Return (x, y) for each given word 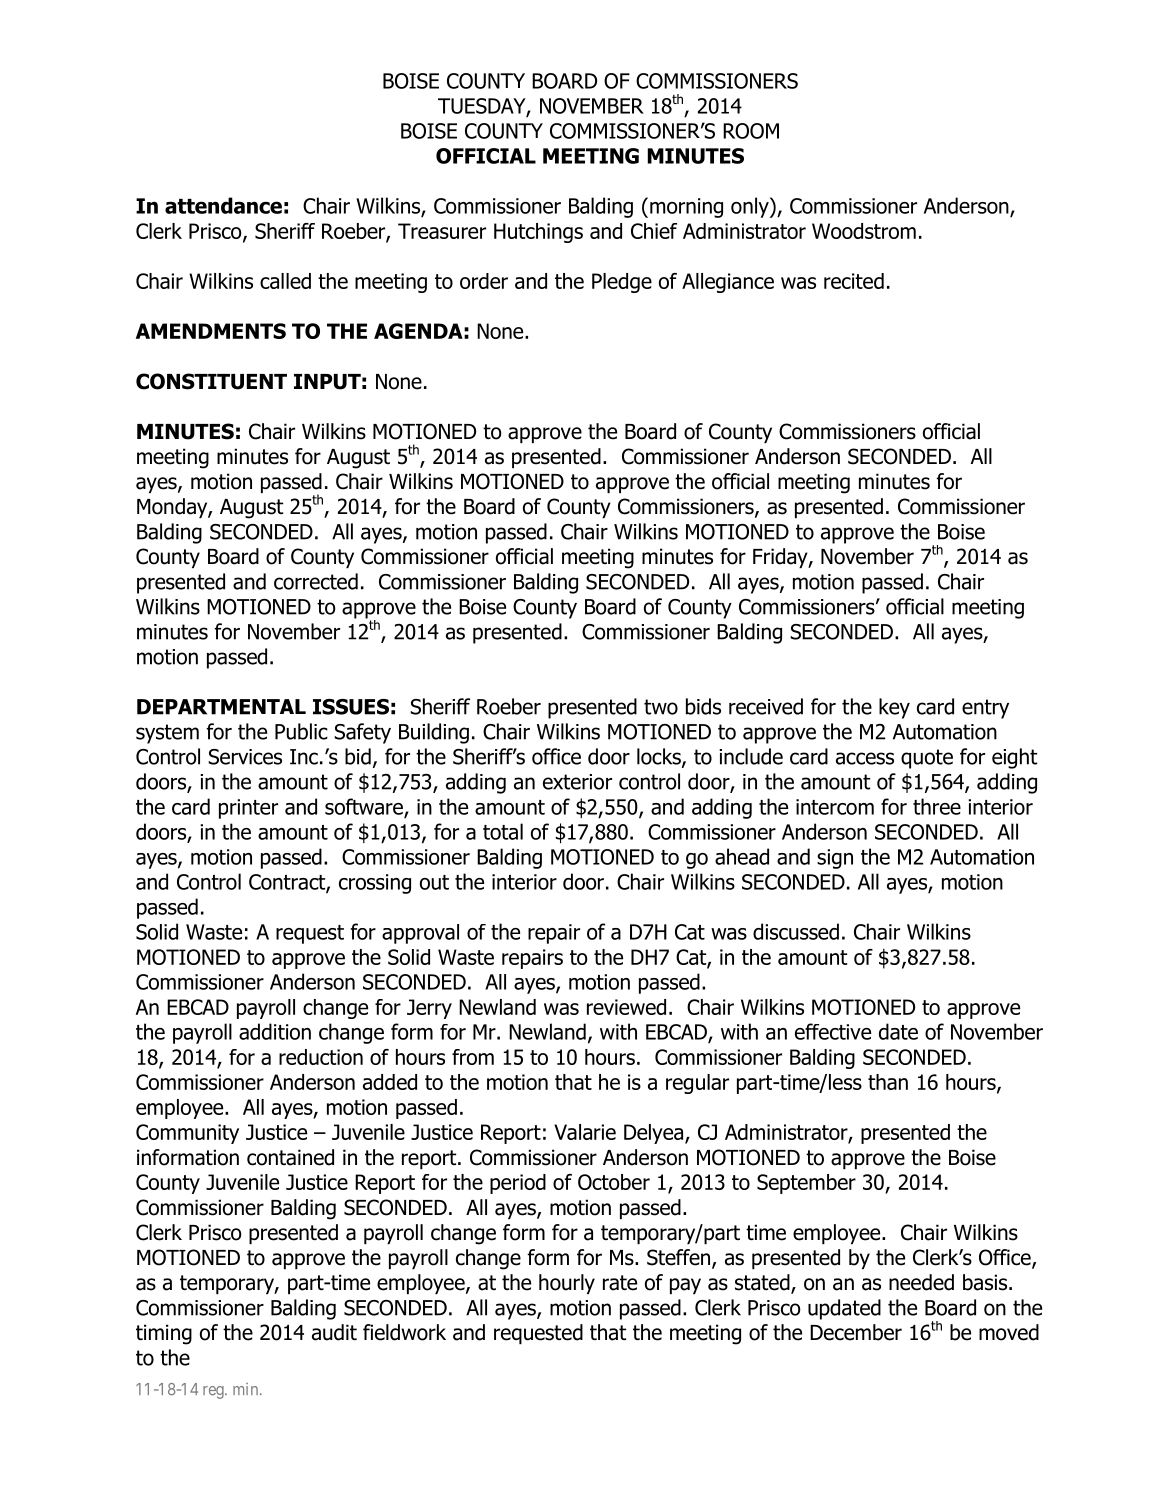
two (661, 707)
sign (835, 859)
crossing (375, 884)
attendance (223, 205)
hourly (567, 1284)
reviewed (626, 1007)
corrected (316, 581)
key (894, 708)
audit (334, 1332)
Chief (654, 231)
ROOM (751, 131)
